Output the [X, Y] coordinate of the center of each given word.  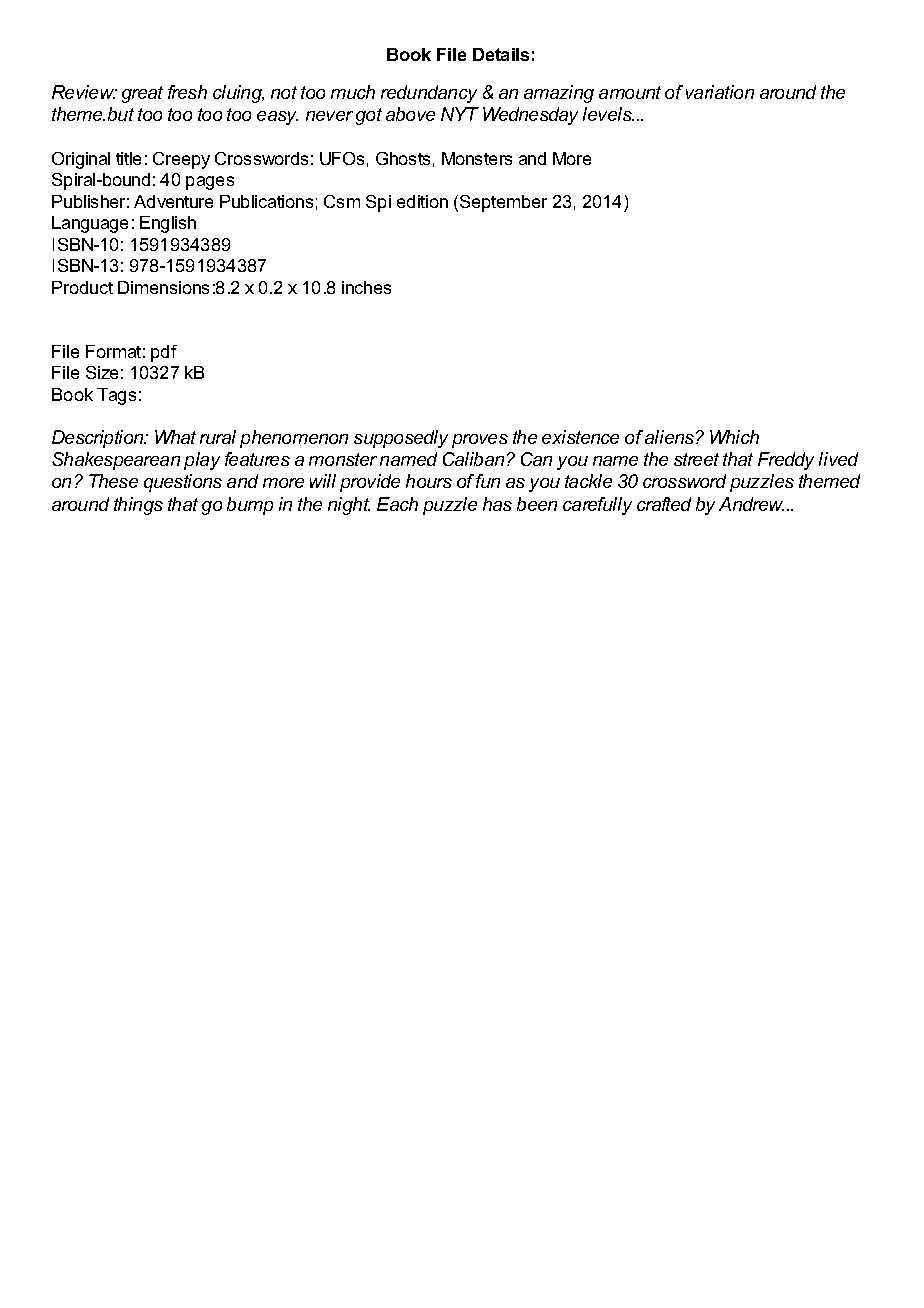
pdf [164, 353]
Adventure [173, 201]
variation [720, 92]
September [502, 203]
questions [183, 483]
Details [501, 54]
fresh [187, 92]
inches [366, 287]
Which [734, 437]
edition [422, 201]
